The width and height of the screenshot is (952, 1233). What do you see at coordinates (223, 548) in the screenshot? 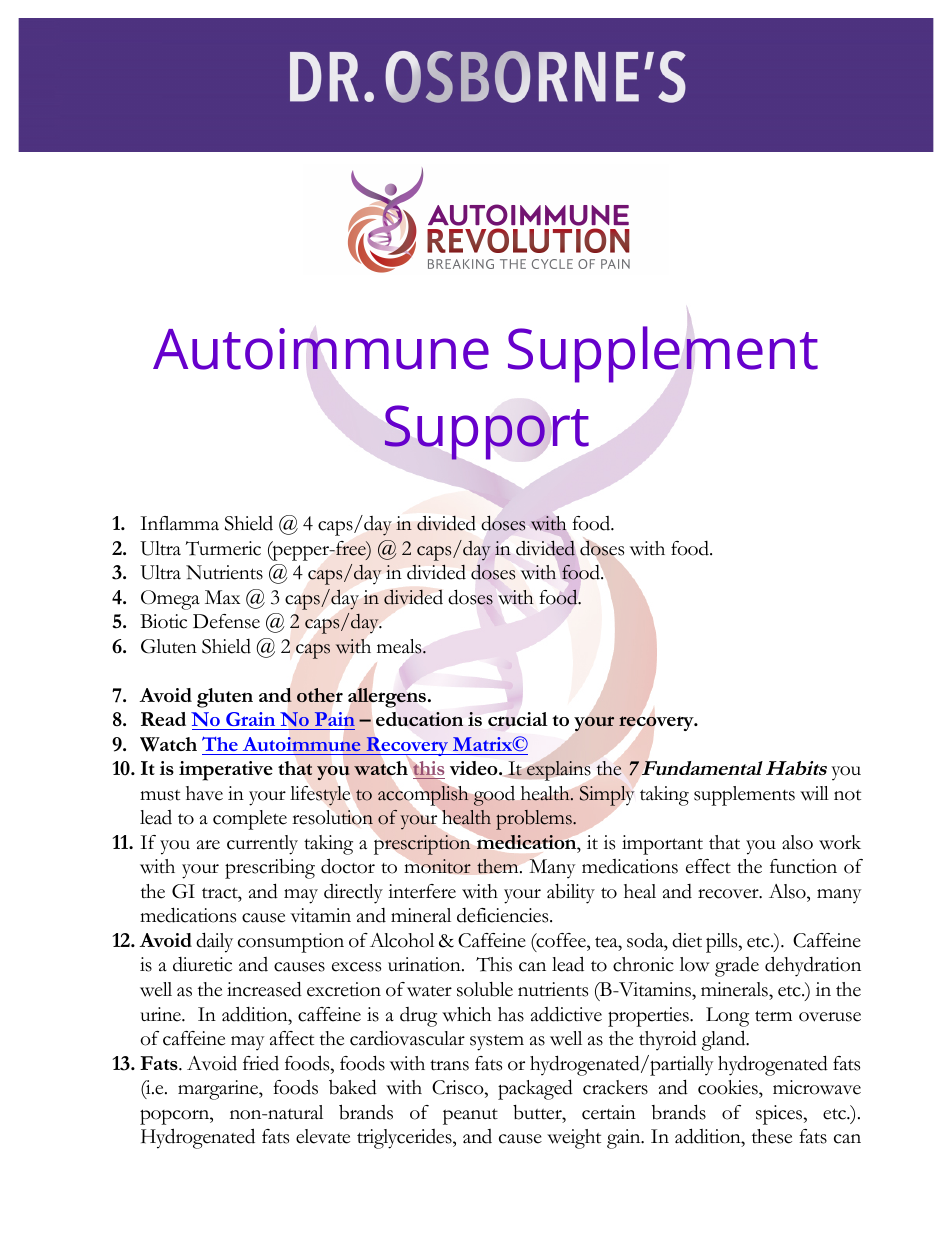
I see `Turmeric` at bounding box center [223, 548].
